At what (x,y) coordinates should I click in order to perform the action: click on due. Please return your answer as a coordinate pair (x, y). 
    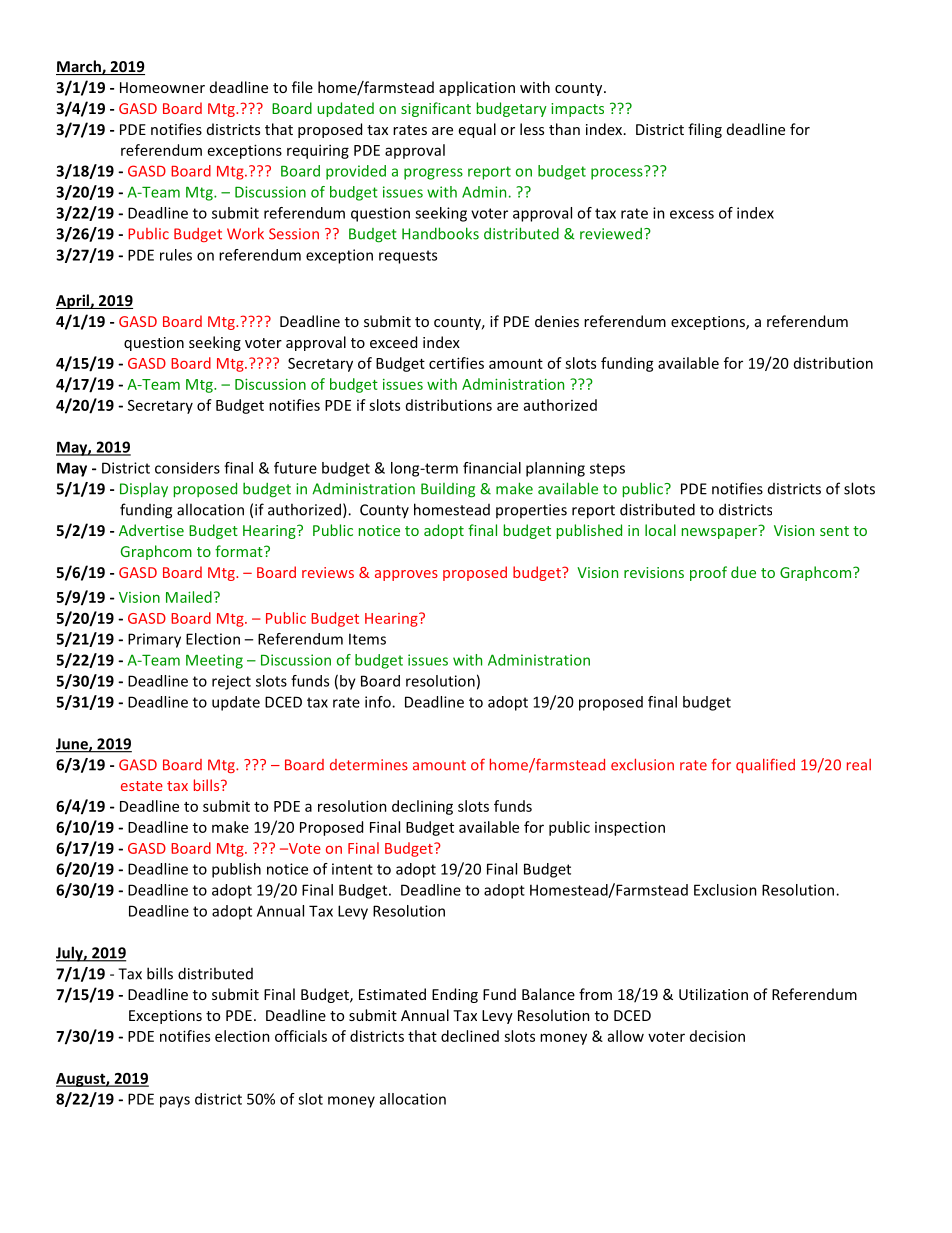
    Looking at the image, I should click on (743, 572).
